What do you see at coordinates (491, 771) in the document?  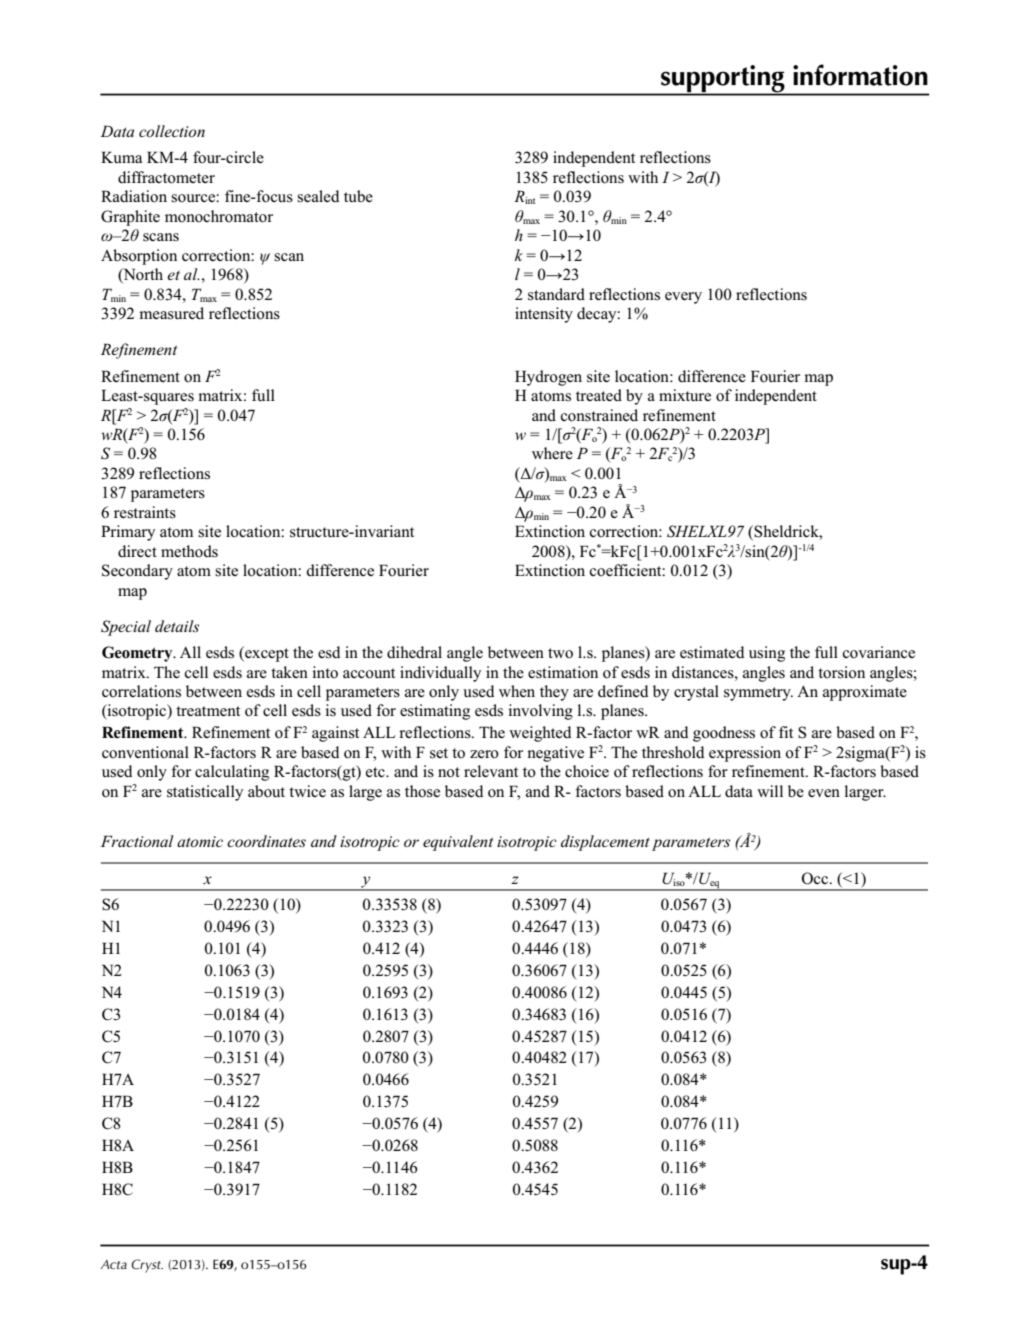 I see `relevant` at bounding box center [491, 771].
